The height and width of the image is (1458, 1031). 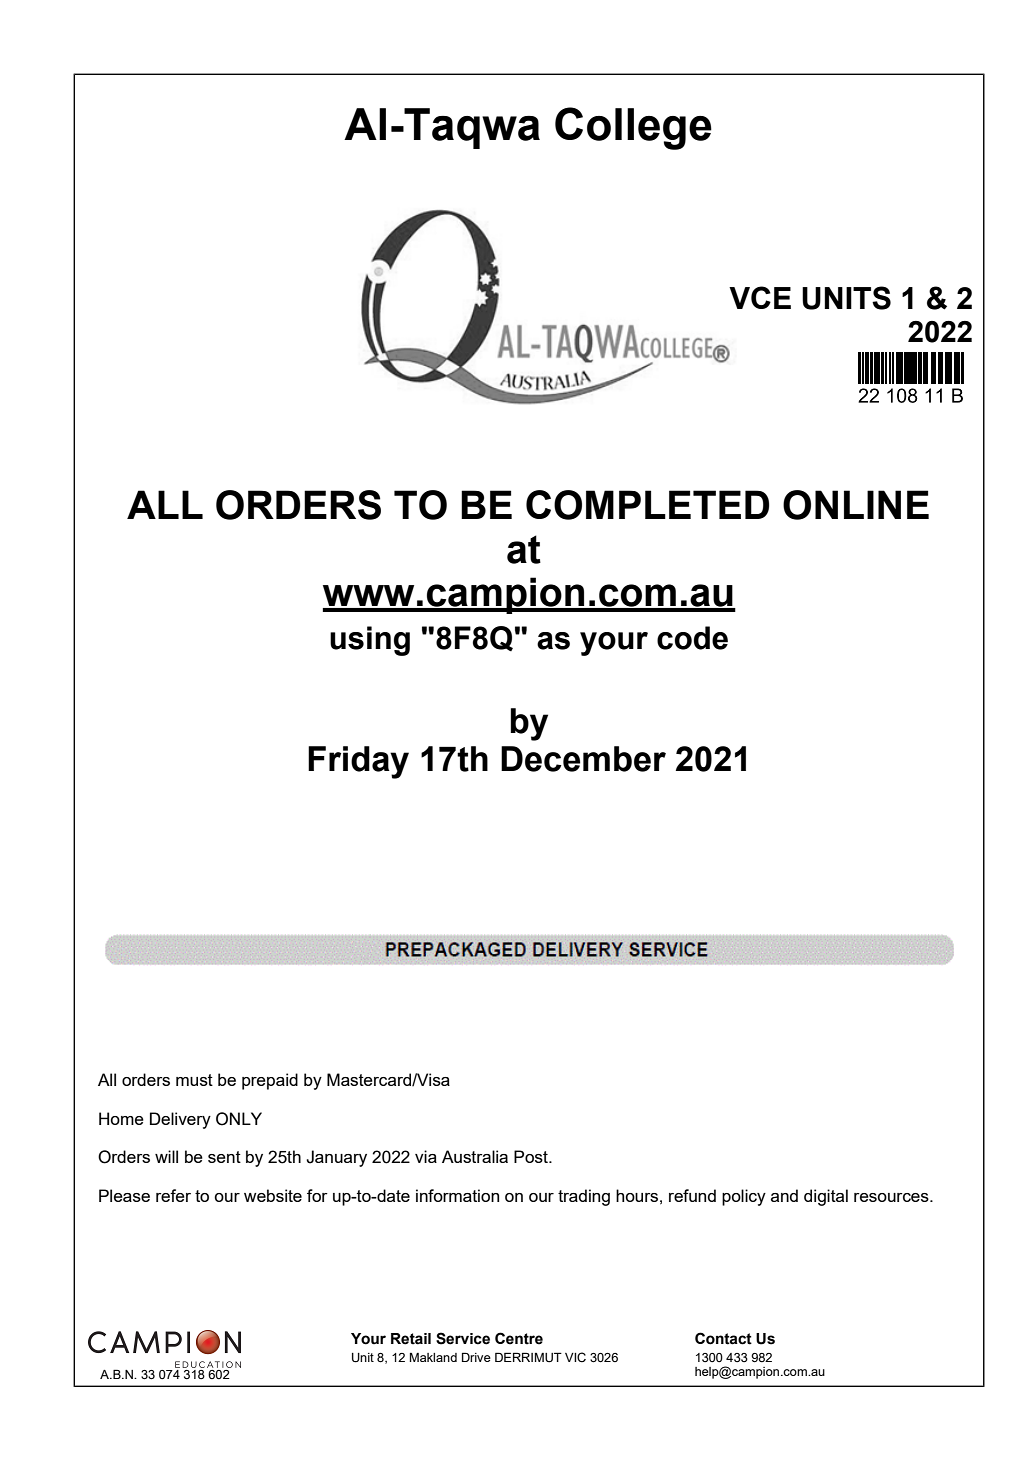 What do you see at coordinates (194, 1080) in the image?
I see `must` at bounding box center [194, 1080].
